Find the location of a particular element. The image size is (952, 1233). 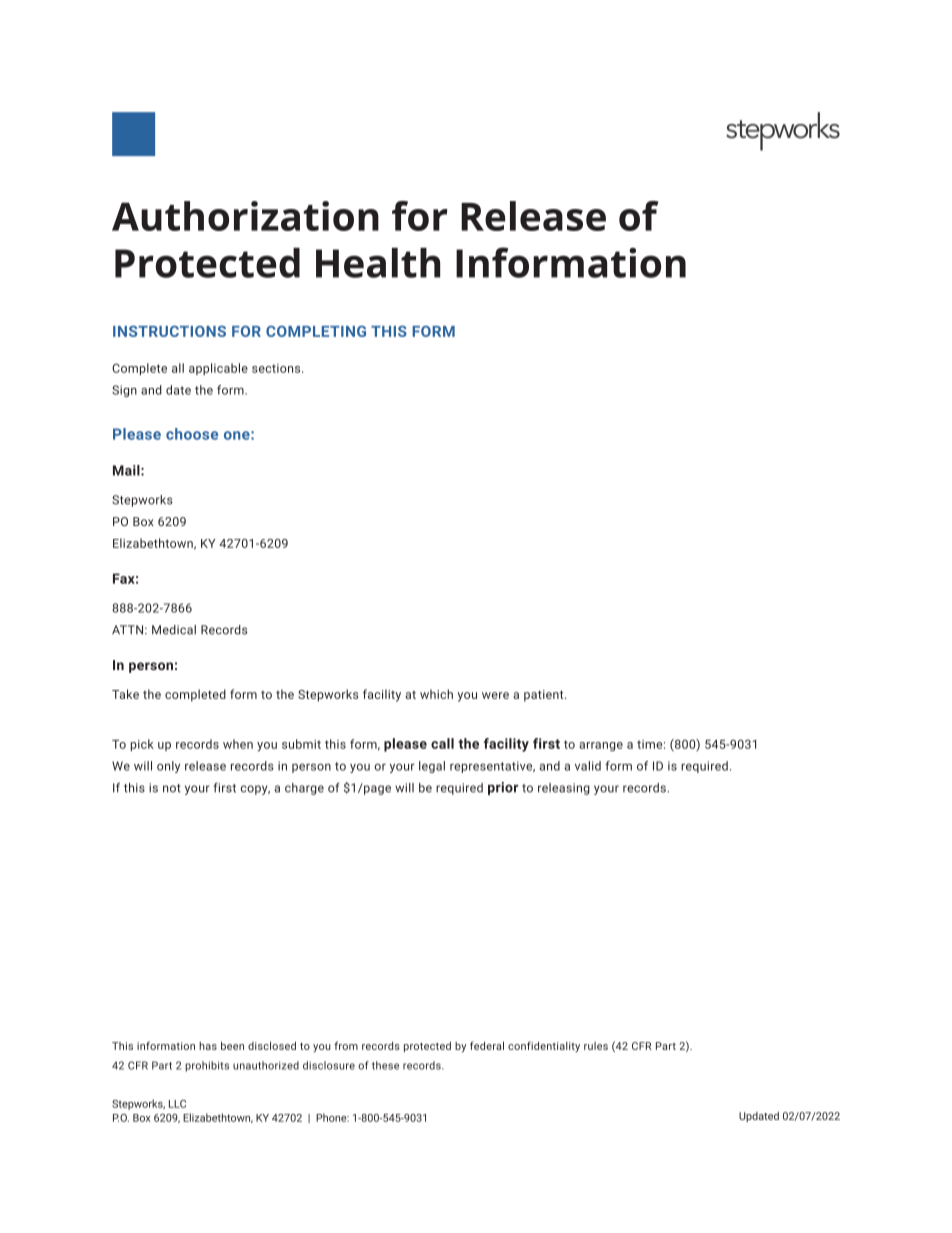

prohibits is located at coordinates (207, 1066).
